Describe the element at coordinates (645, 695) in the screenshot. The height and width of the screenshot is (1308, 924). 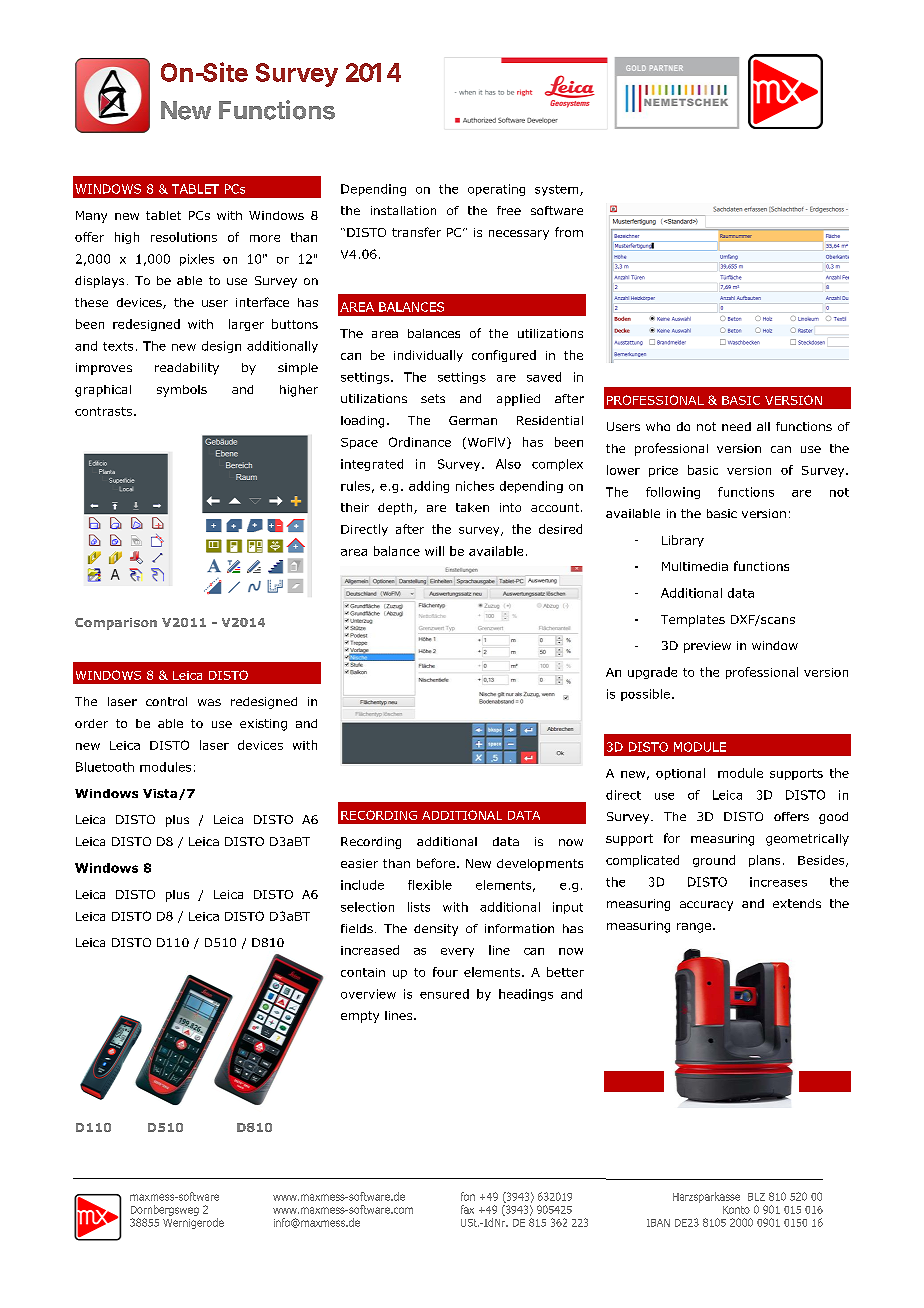
I see `possible` at that location.
